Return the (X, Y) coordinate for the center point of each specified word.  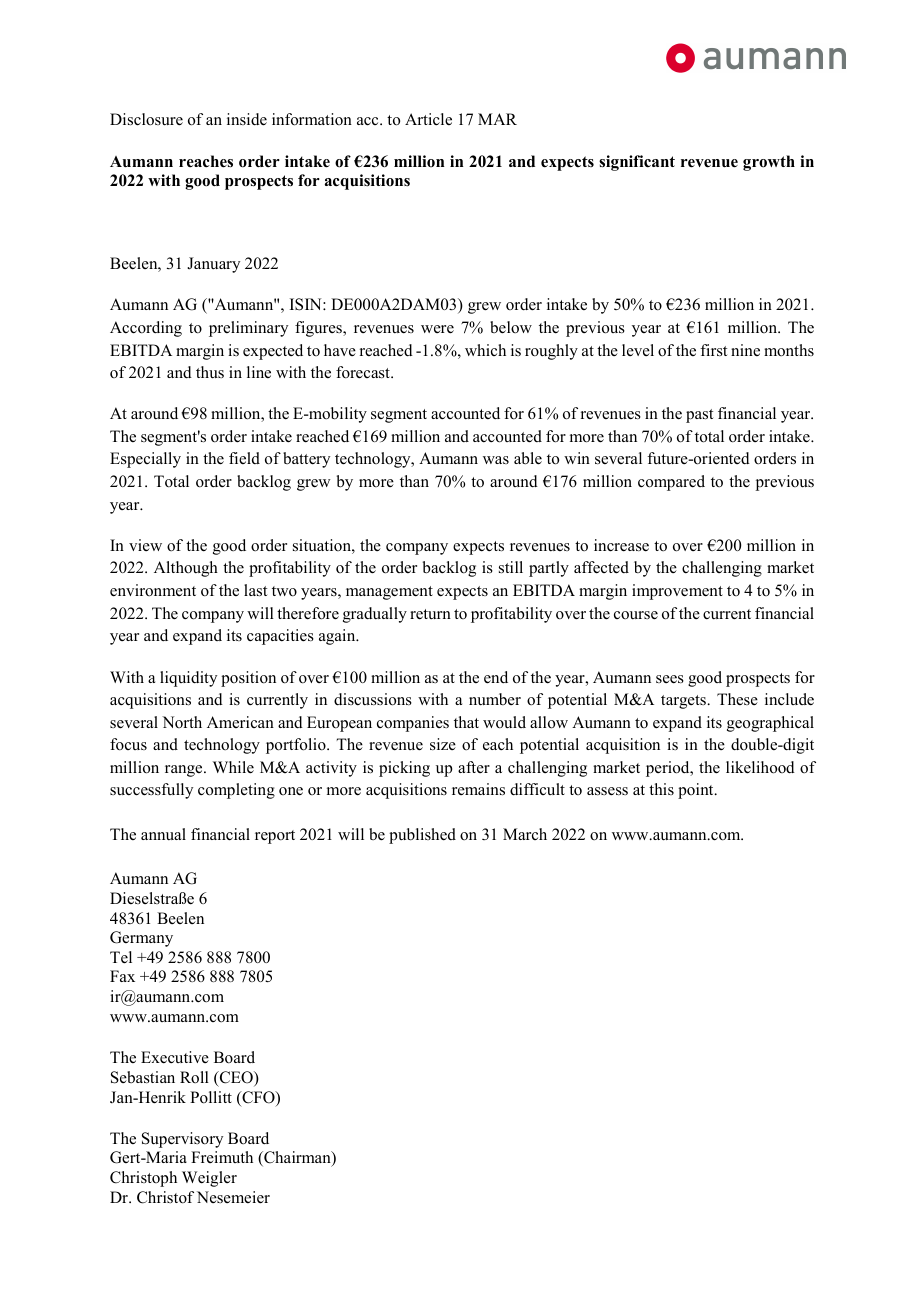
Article (428, 119)
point (697, 791)
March (525, 834)
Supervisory (182, 1140)
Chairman (297, 1159)
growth (769, 163)
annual (163, 834)
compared (671, 483)
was (496, 460)
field (244, 458)
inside (247, 119)
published (422, 836)
